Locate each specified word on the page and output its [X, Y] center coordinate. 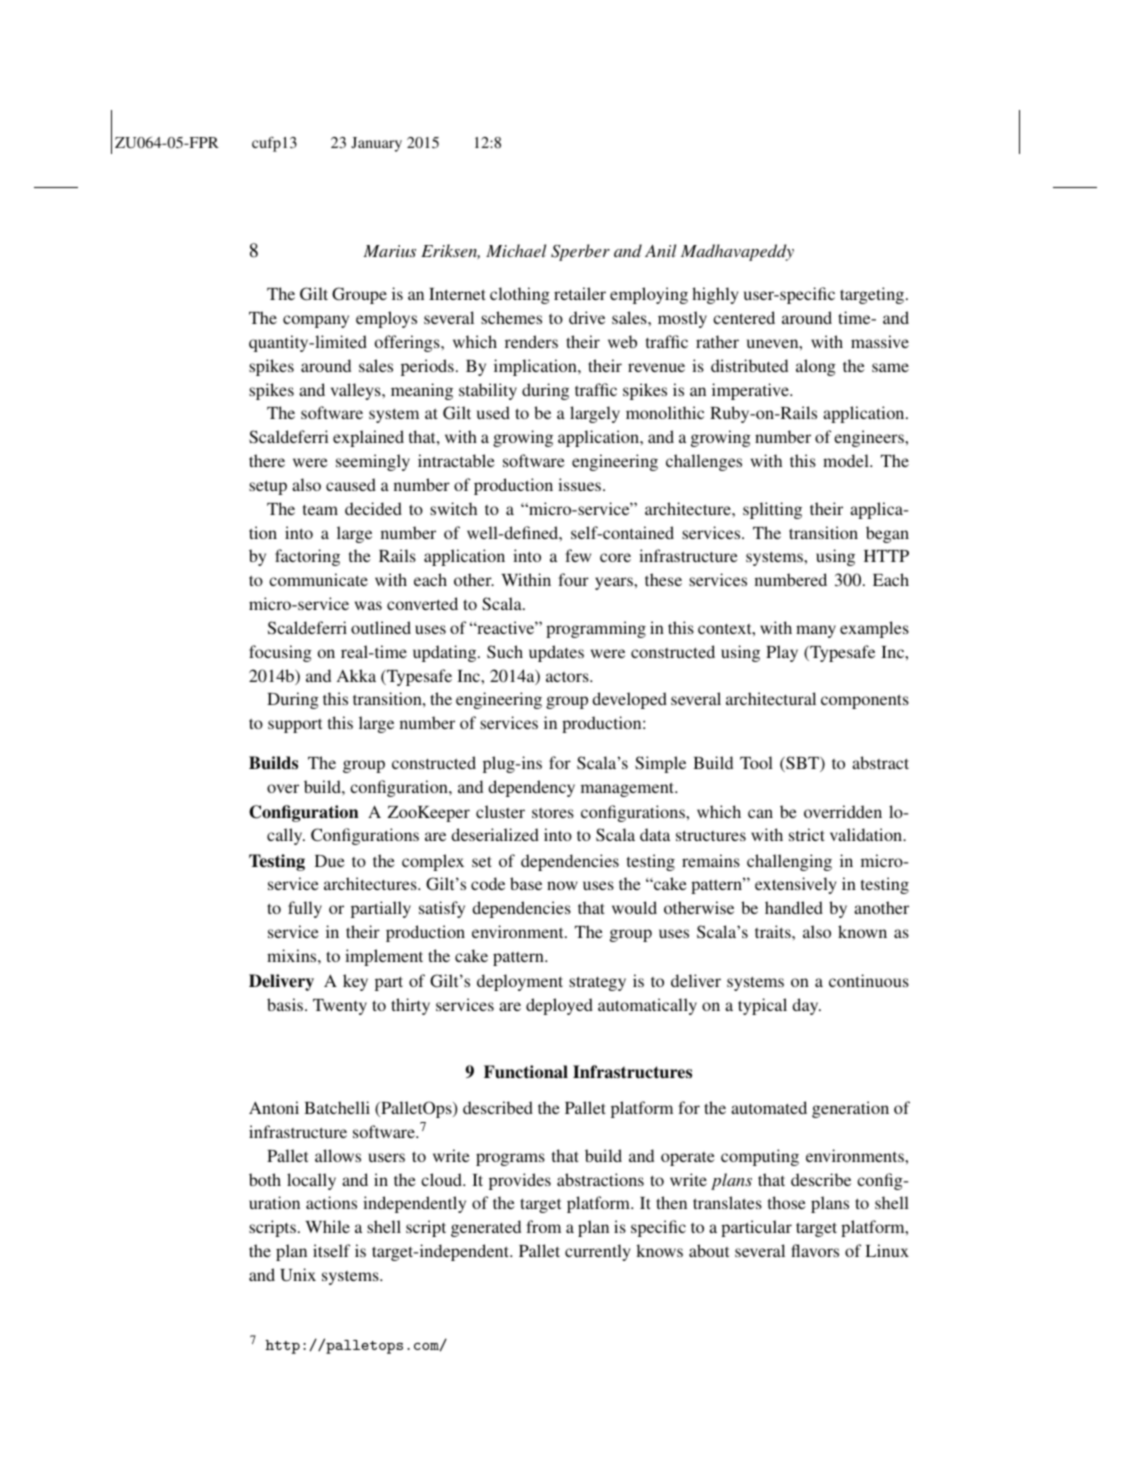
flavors [815, 1250]
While [327, 1226]
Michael [516, 250]
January [376, 144]
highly [715, 295]
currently [597, 1252]
